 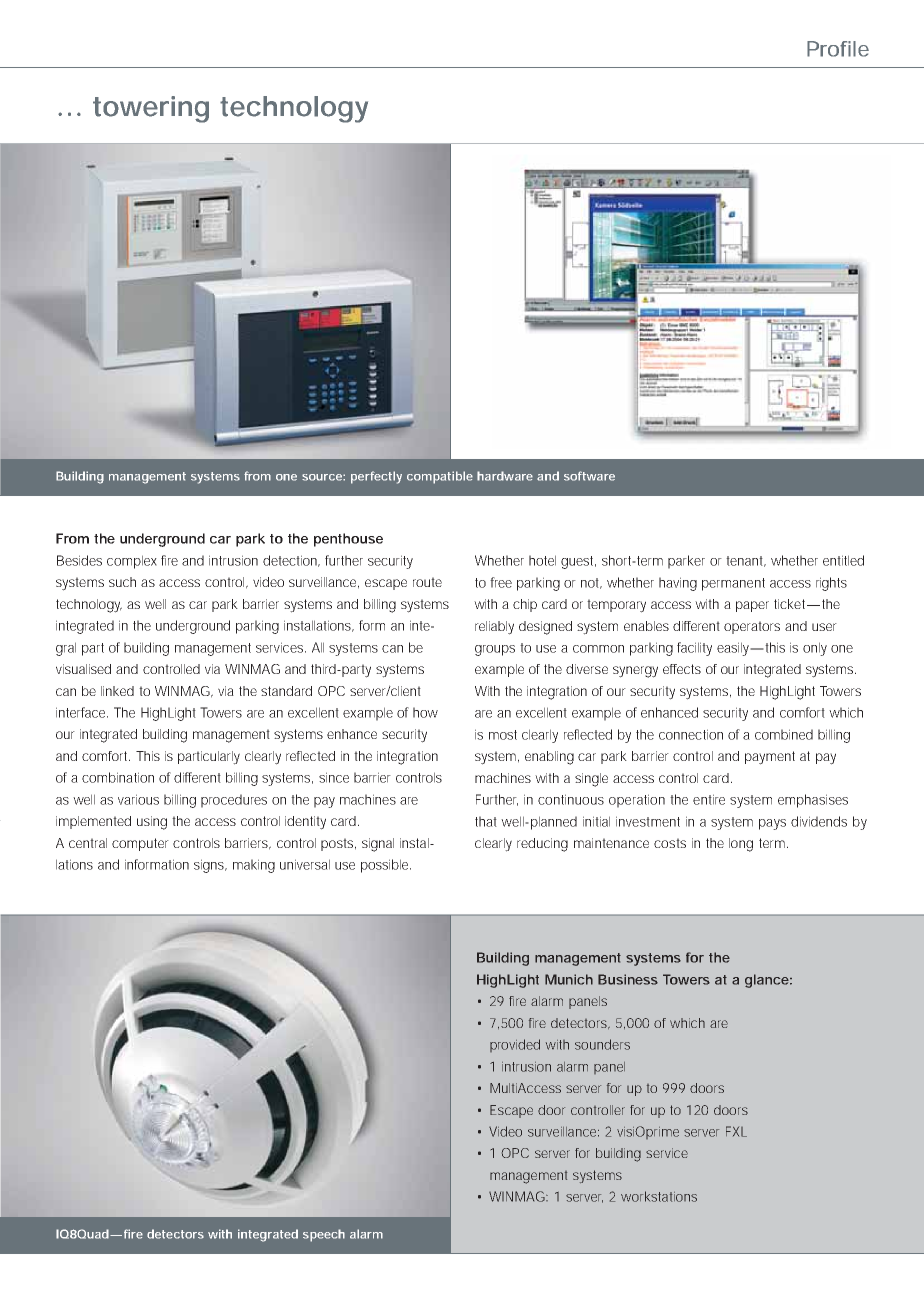 I want to click on hardware, so click(x=505, y=476).
